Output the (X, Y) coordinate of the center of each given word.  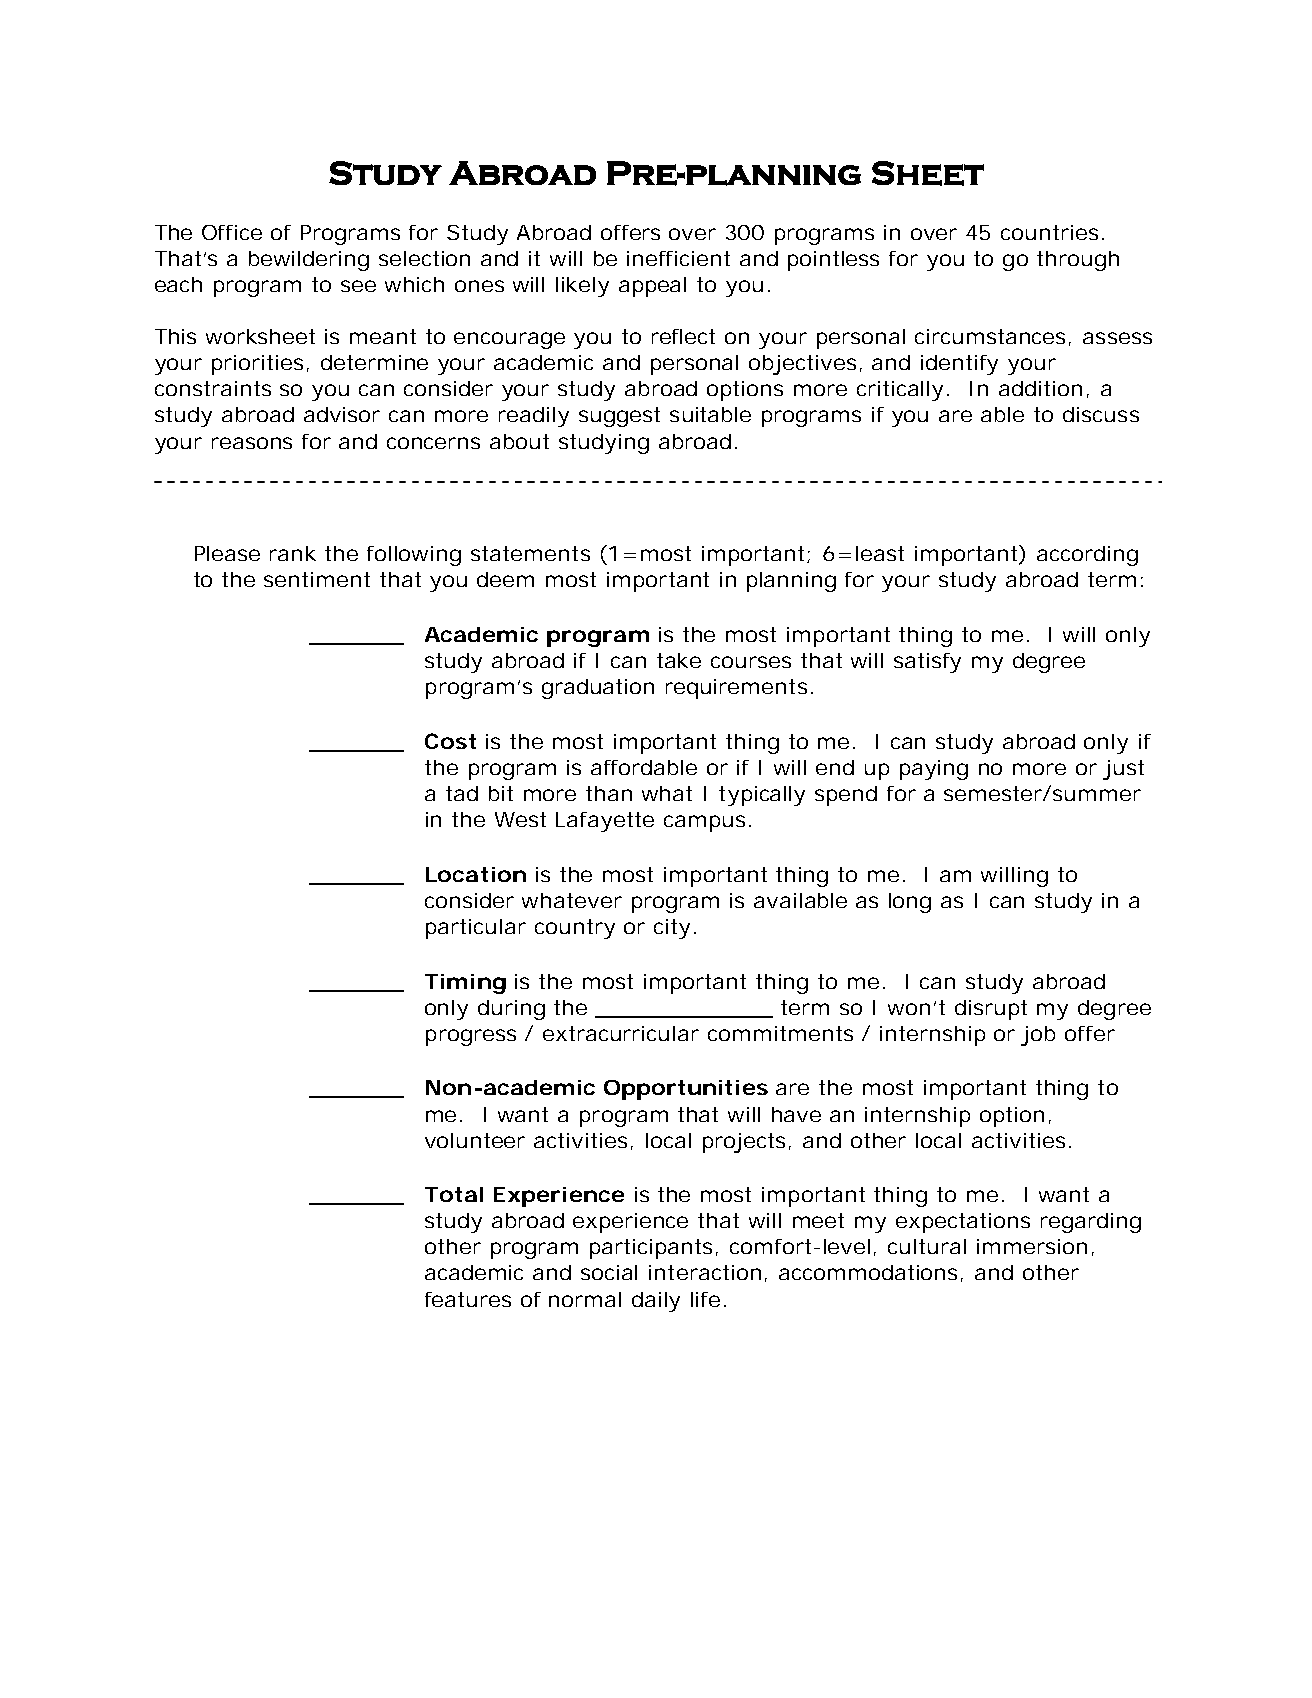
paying (934, 770)
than (609, 793)
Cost (450, 741)
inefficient (678, 258)
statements (530, 553)
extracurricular (621, 1033)
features (468, 1299)
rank (293, 553)
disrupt (991, 1010)
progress (471, 1037)
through (1078, 261)
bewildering (309, 261)
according (1087, 556)
